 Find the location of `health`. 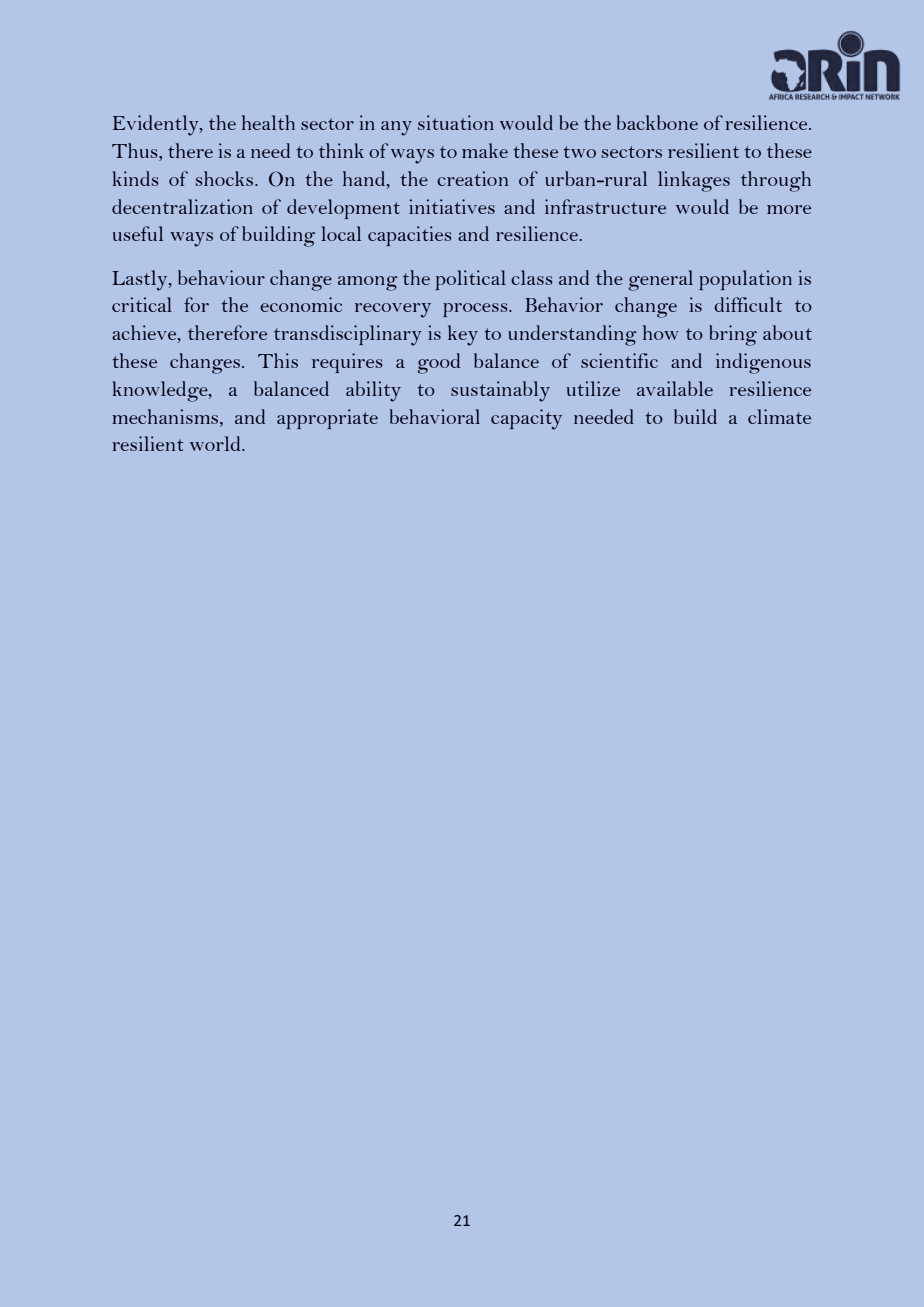

health is located at coordinates (268, 122).
